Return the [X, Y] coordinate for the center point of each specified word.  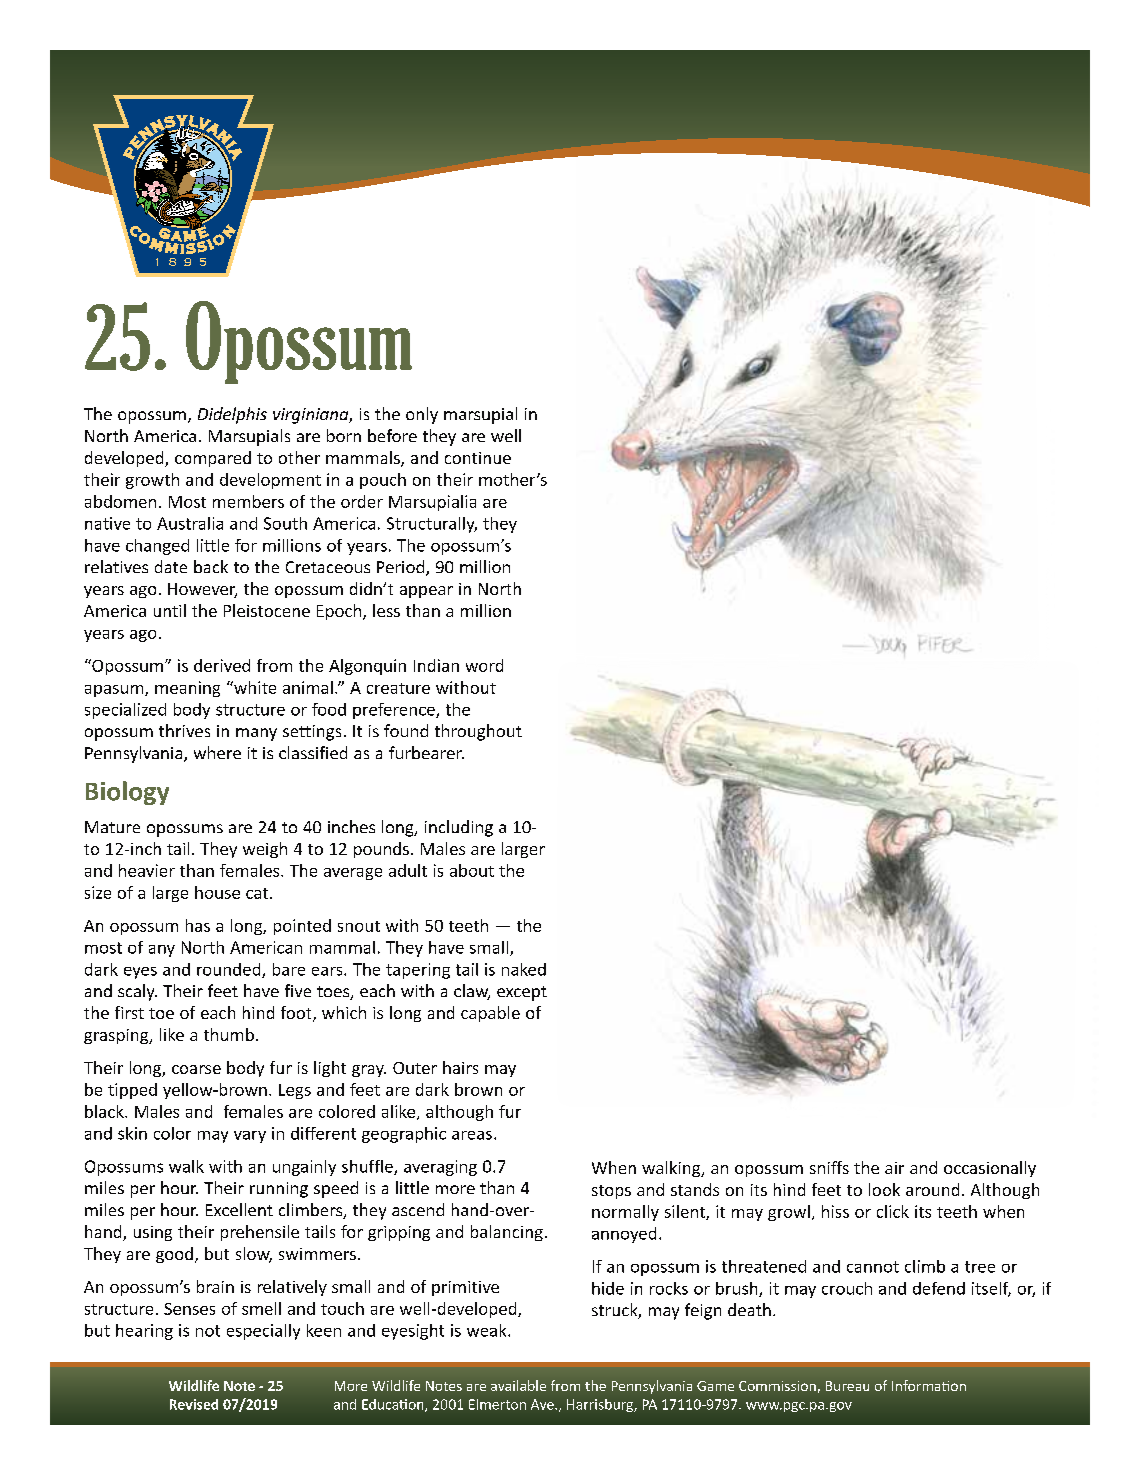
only [422, 415]
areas [472, 1135]
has [198, 925]
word [484, 665]
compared [213, 459]
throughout [478, 732]
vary [250, 1137]
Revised [194, 1404]
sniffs [829, 1167]
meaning [187, 689]
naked [524, 969]
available [518, 1385]
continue [478, 458]
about [472, 870]
